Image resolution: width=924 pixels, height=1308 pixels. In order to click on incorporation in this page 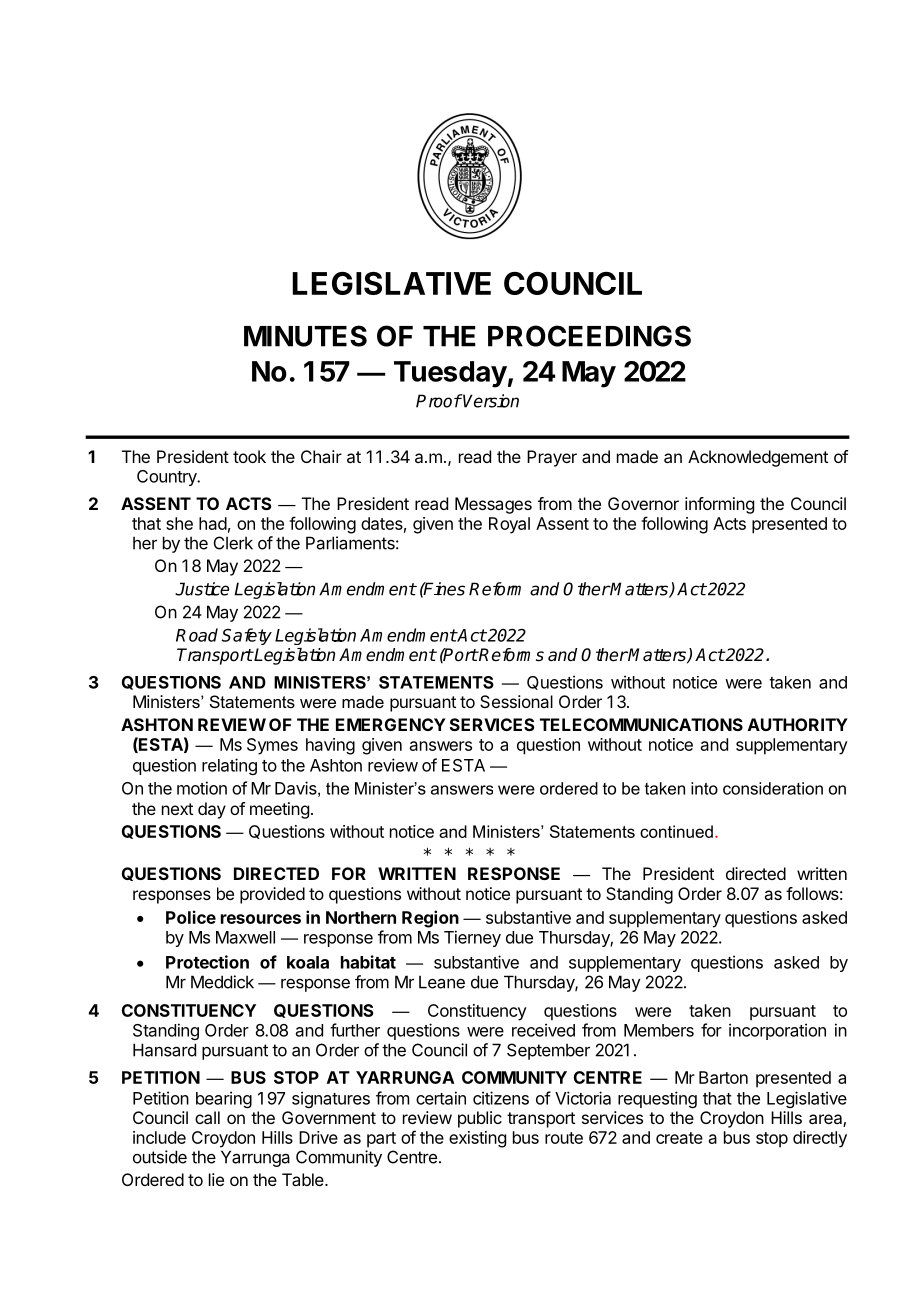, I will do `click(777, 1031)`.
